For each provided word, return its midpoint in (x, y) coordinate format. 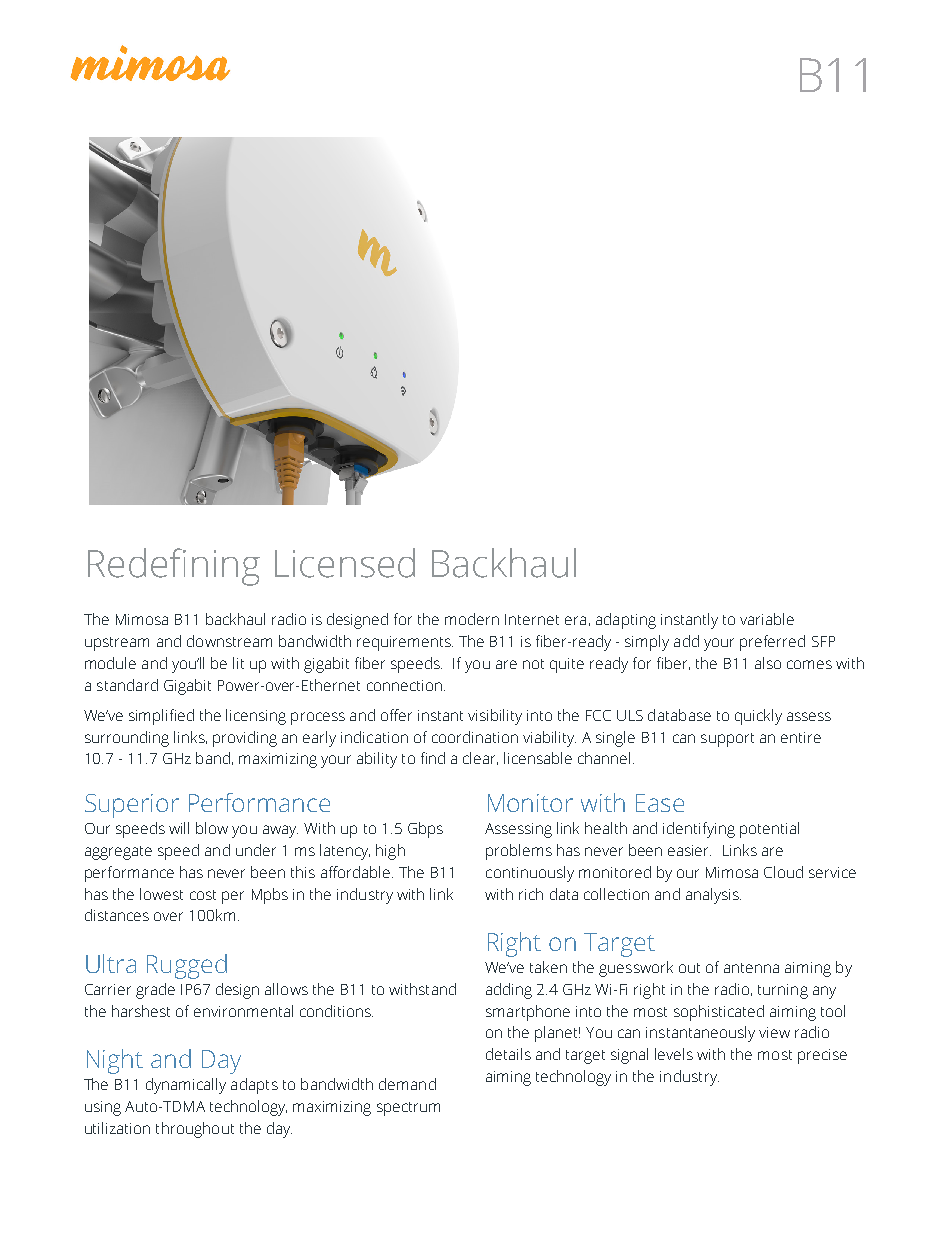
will (179, 828)
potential (769, 830)
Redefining (174, 567)
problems (519, 852)
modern (472, 619)
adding (509, 991)
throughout (195, 1130)
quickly (758, 717)
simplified (161, 717)
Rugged (187, 966)
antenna (751, 968)
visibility (495, 717)
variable (767, 619)
